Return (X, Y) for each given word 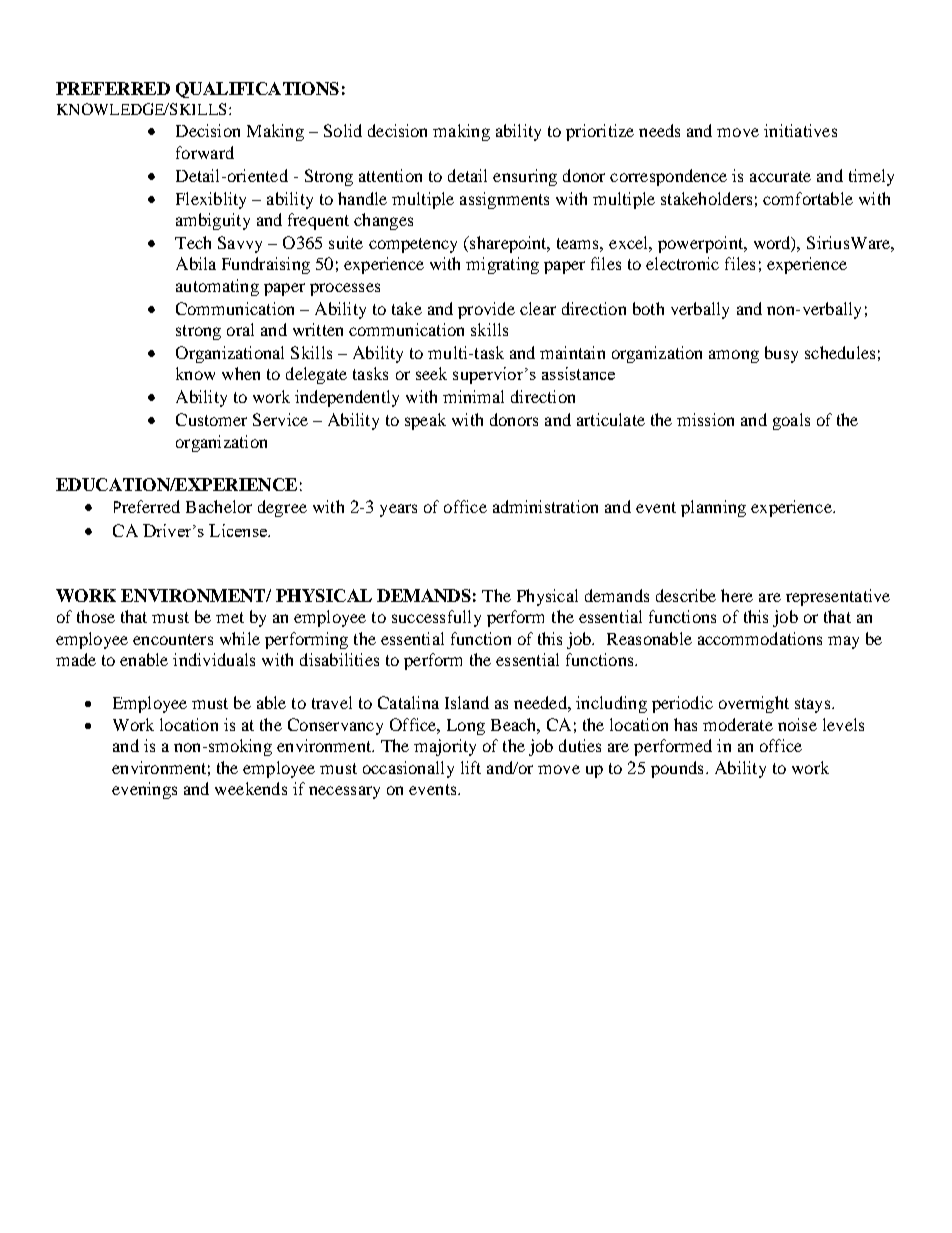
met (230, 617)
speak (425, 421)
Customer (211, 419)
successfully (436, 618)
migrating (502, 265)
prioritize (600, 132)
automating (217, 287)
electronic (682, 263)
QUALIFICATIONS (257, 90)
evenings (144, 790)
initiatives (800, 130)
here (737, 595)
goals (791, 421)
